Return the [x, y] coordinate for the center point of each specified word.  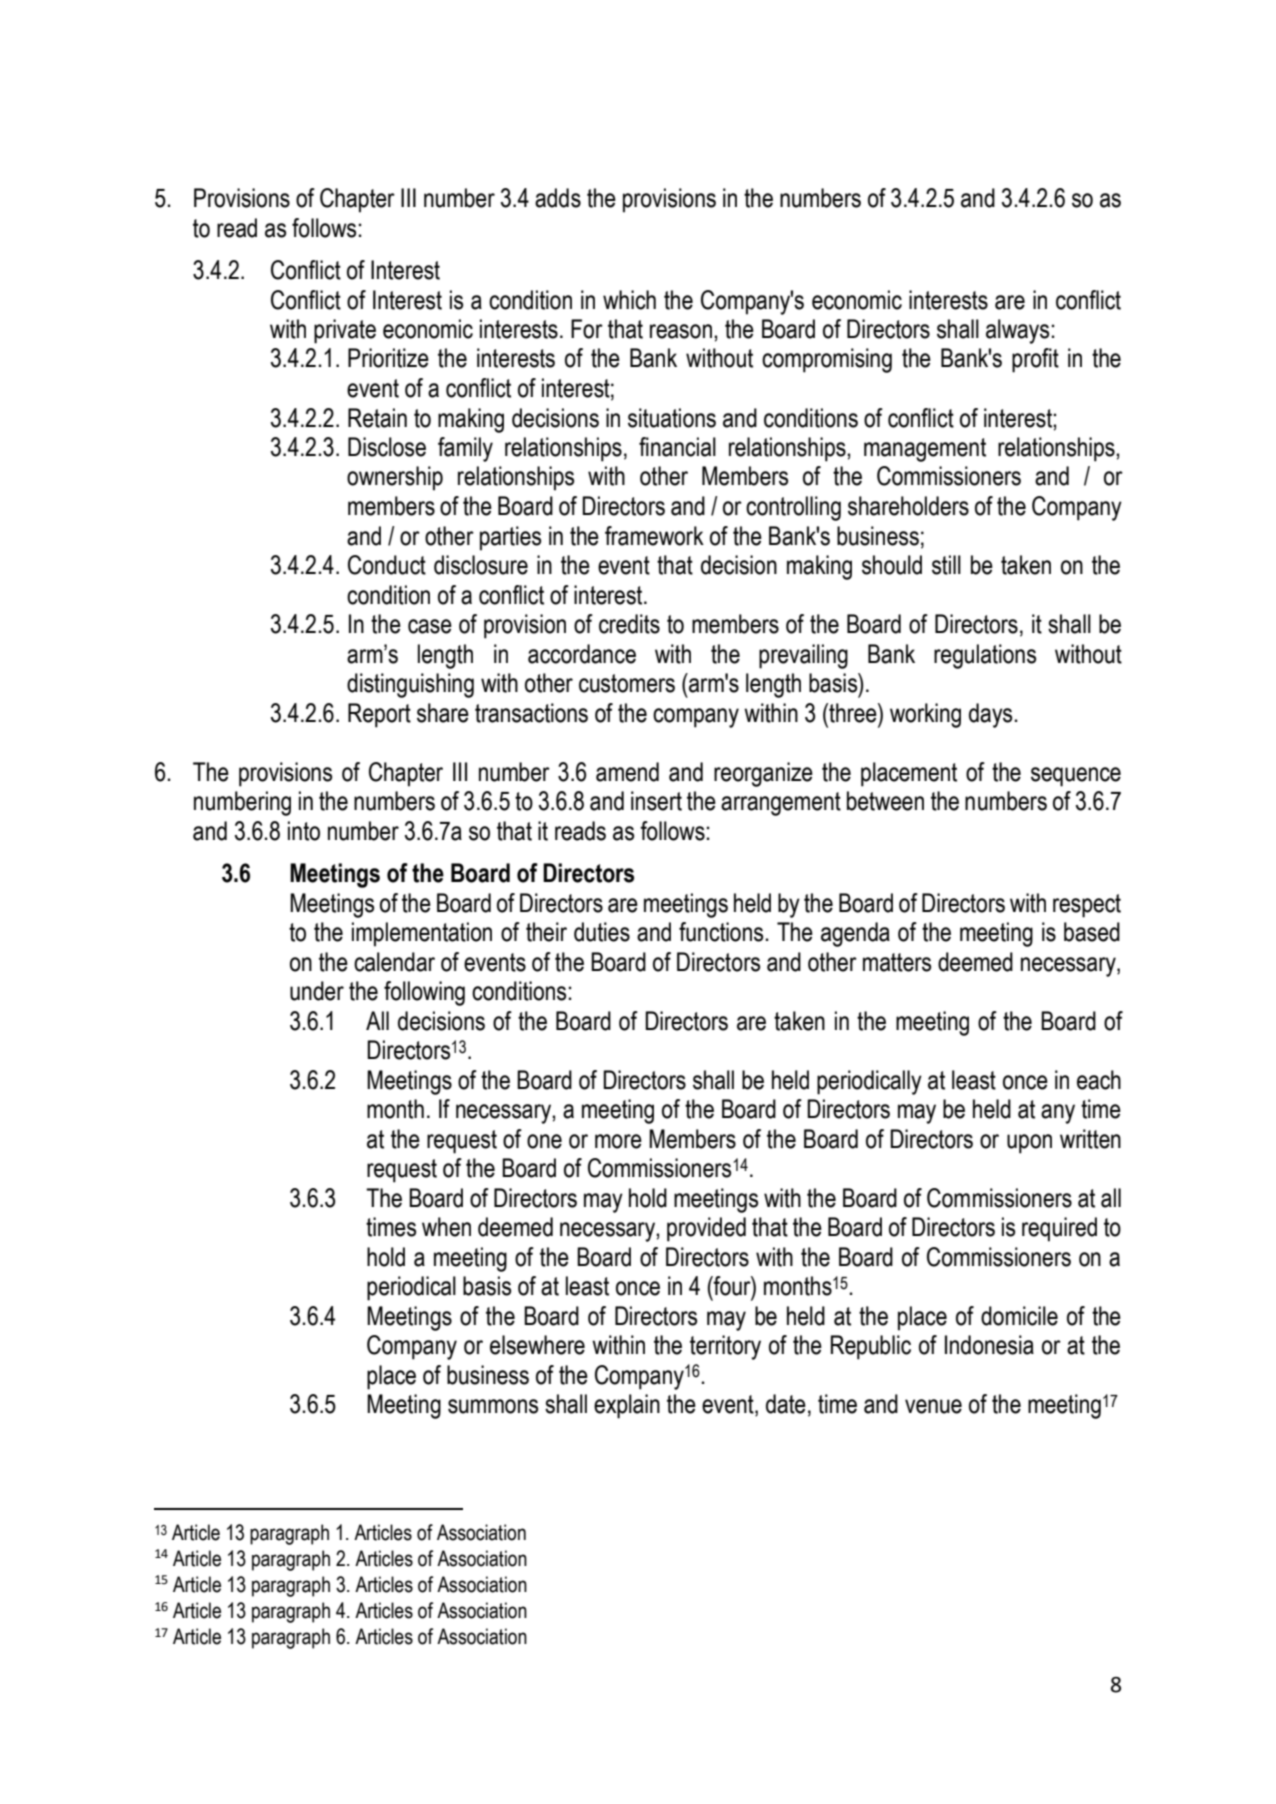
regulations [985, 656]
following [424, 993]
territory [725, 1347]
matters [897, 962]
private [345, 331]
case [430, 626]
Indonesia [989, 1345]
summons [493, 1406]
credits [629, 624]
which [629, 300]
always [1017, 331]
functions [721, 932]
